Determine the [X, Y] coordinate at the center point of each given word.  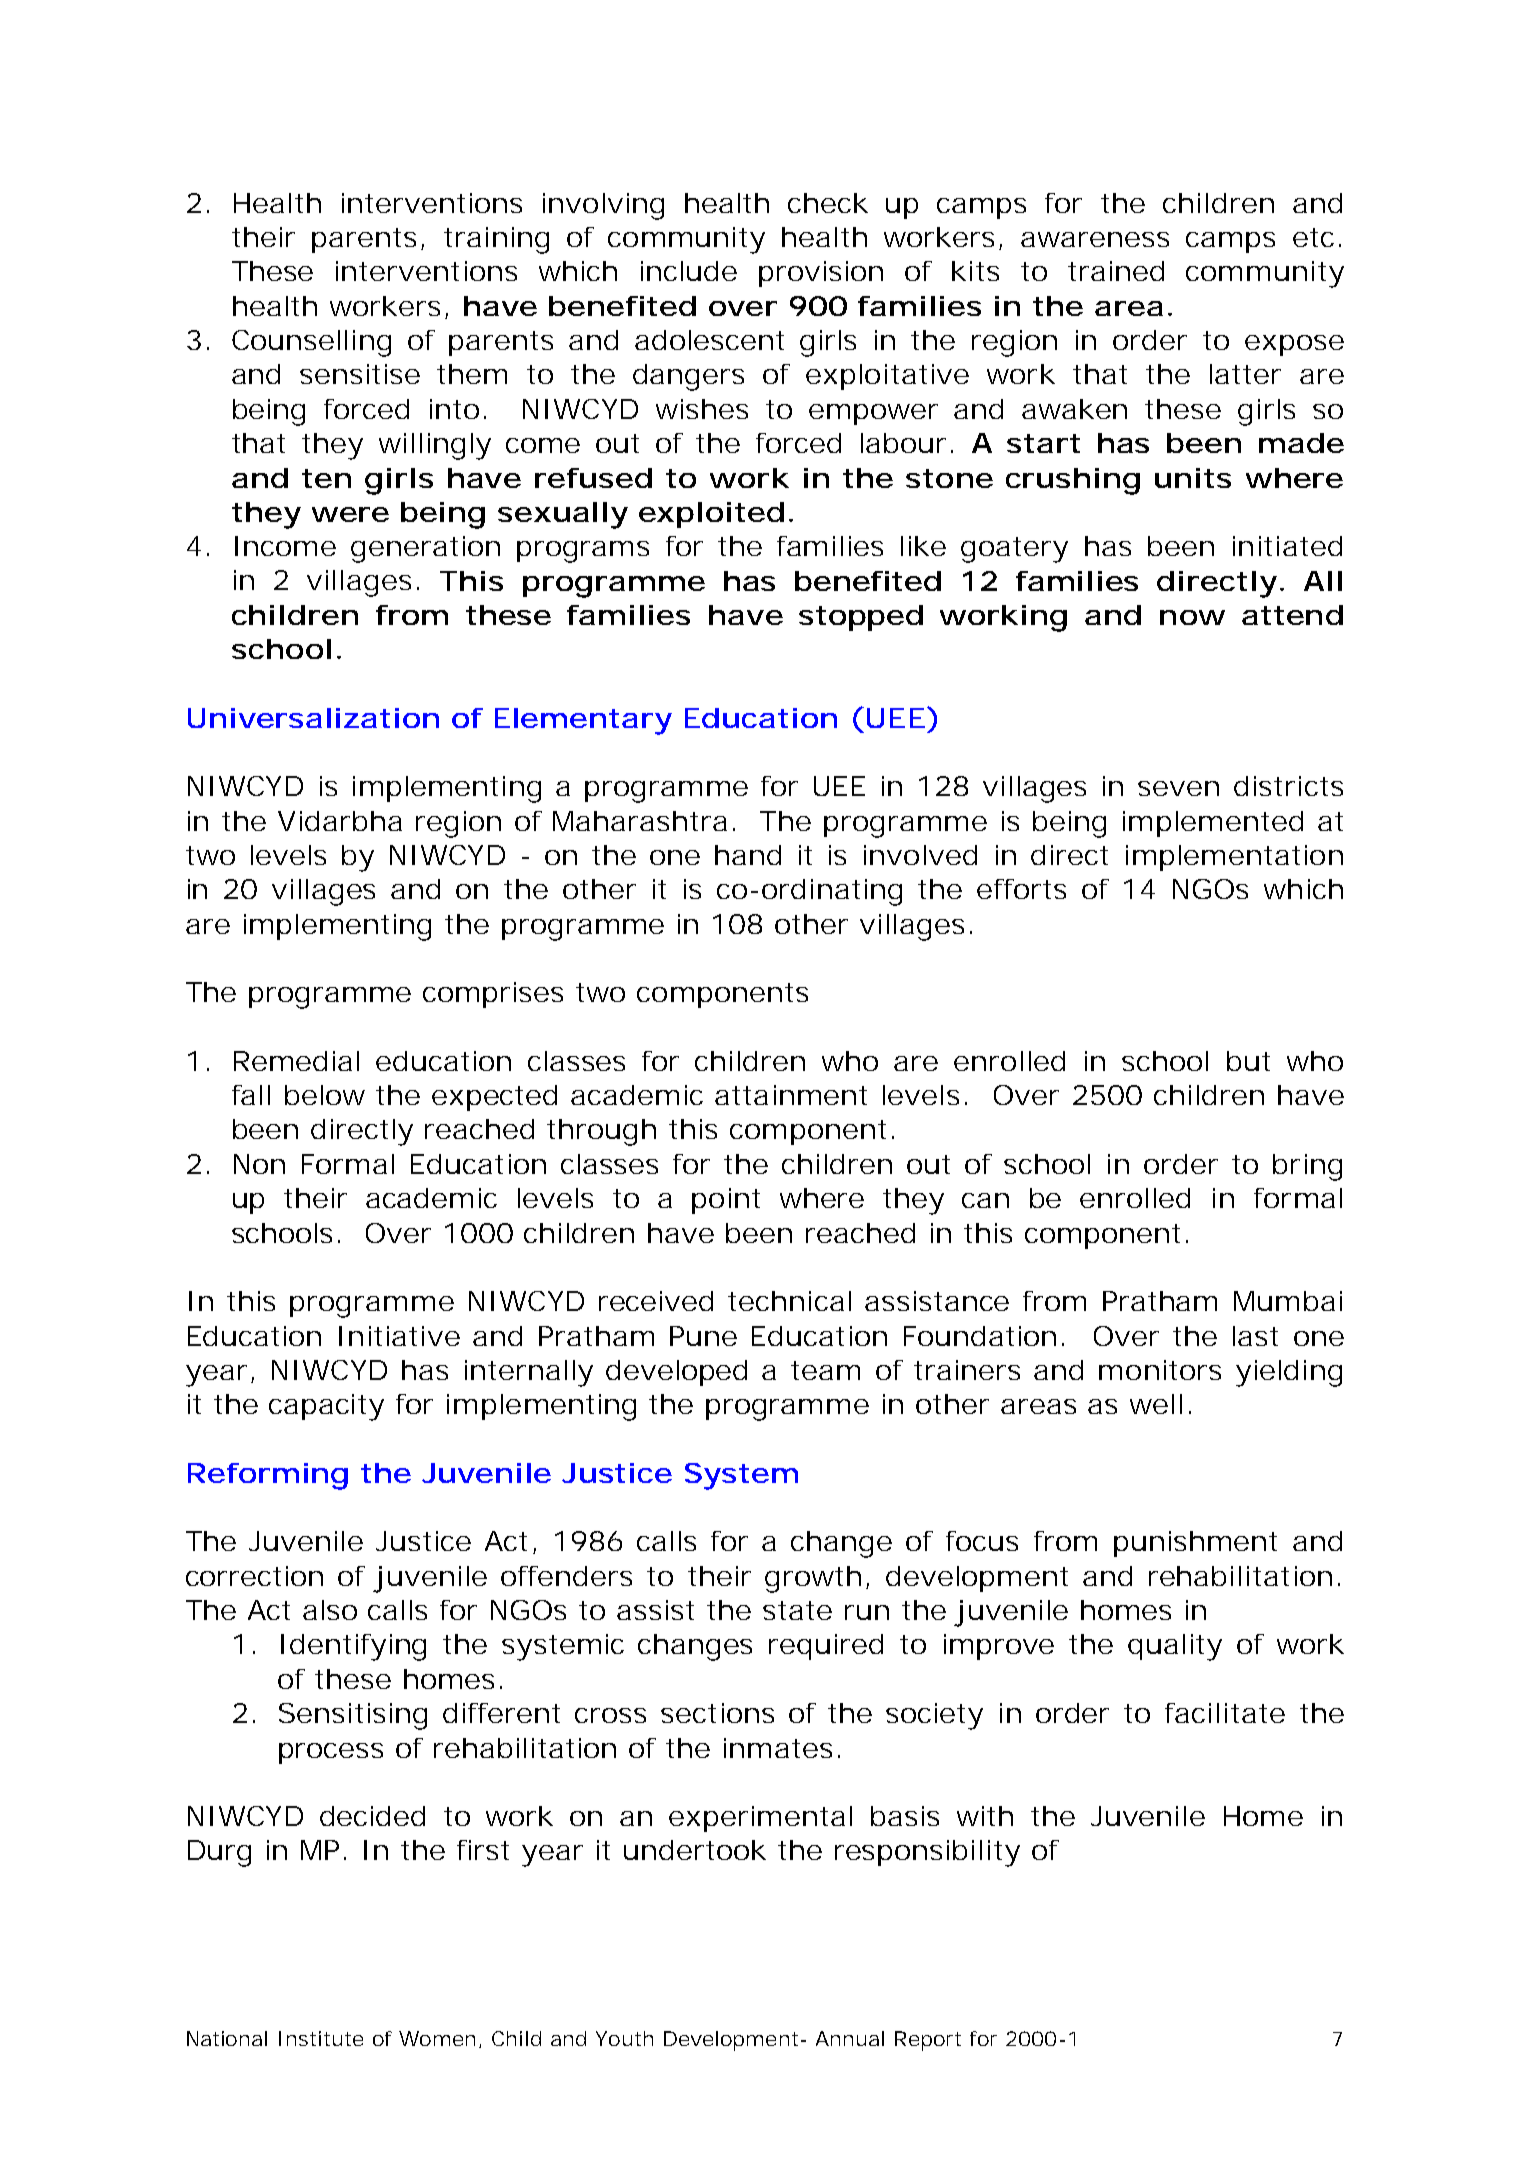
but [1248, 1061]
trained [1116, 271]
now [1192, 617]
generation [425, 549]
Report [928, 2041]
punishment [1195, 1544]
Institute [321, 2038]
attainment [791, 1095]
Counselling [311, 343]
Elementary [583, 721]
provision [821, 274]
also [330, 1610]
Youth [624, 2038]
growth [813, 1579]
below [325, 1095]
